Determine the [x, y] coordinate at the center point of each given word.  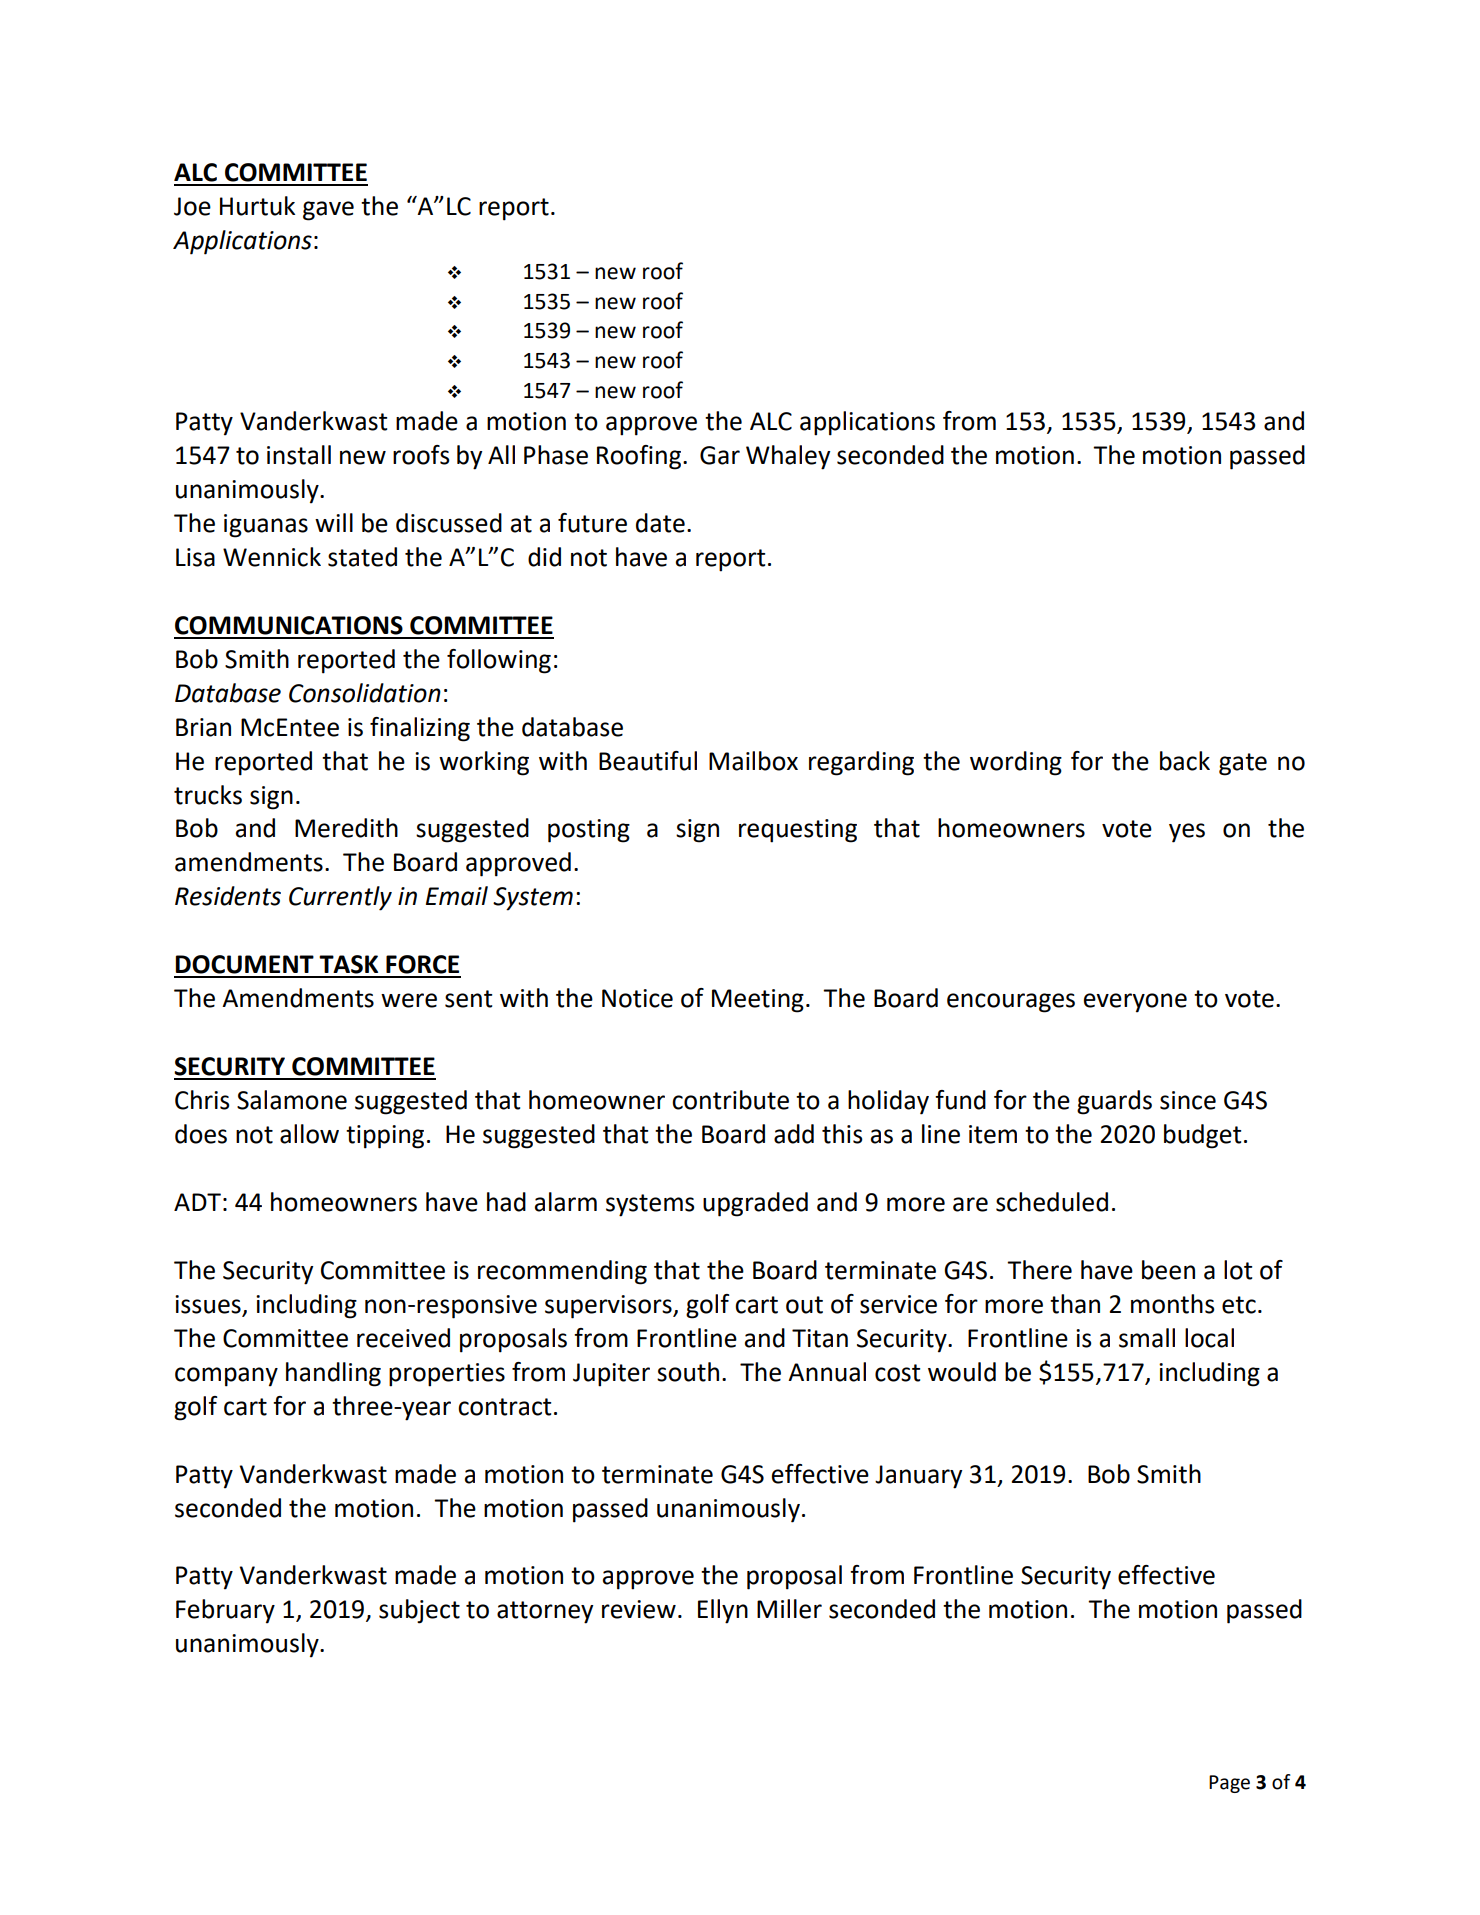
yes [1187, 833]
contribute [730, 1100]
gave [328, 211]
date [660, 523]
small [1147, 1338]
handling [333, 1374]
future [592, 523]
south [688, 1372]
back [1185, 761]
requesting [798, 831]
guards [1114, 1102]
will [334, 522]
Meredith [346, 828]
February [225, 1611]
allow [309, 1134]
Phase [556, 455]
